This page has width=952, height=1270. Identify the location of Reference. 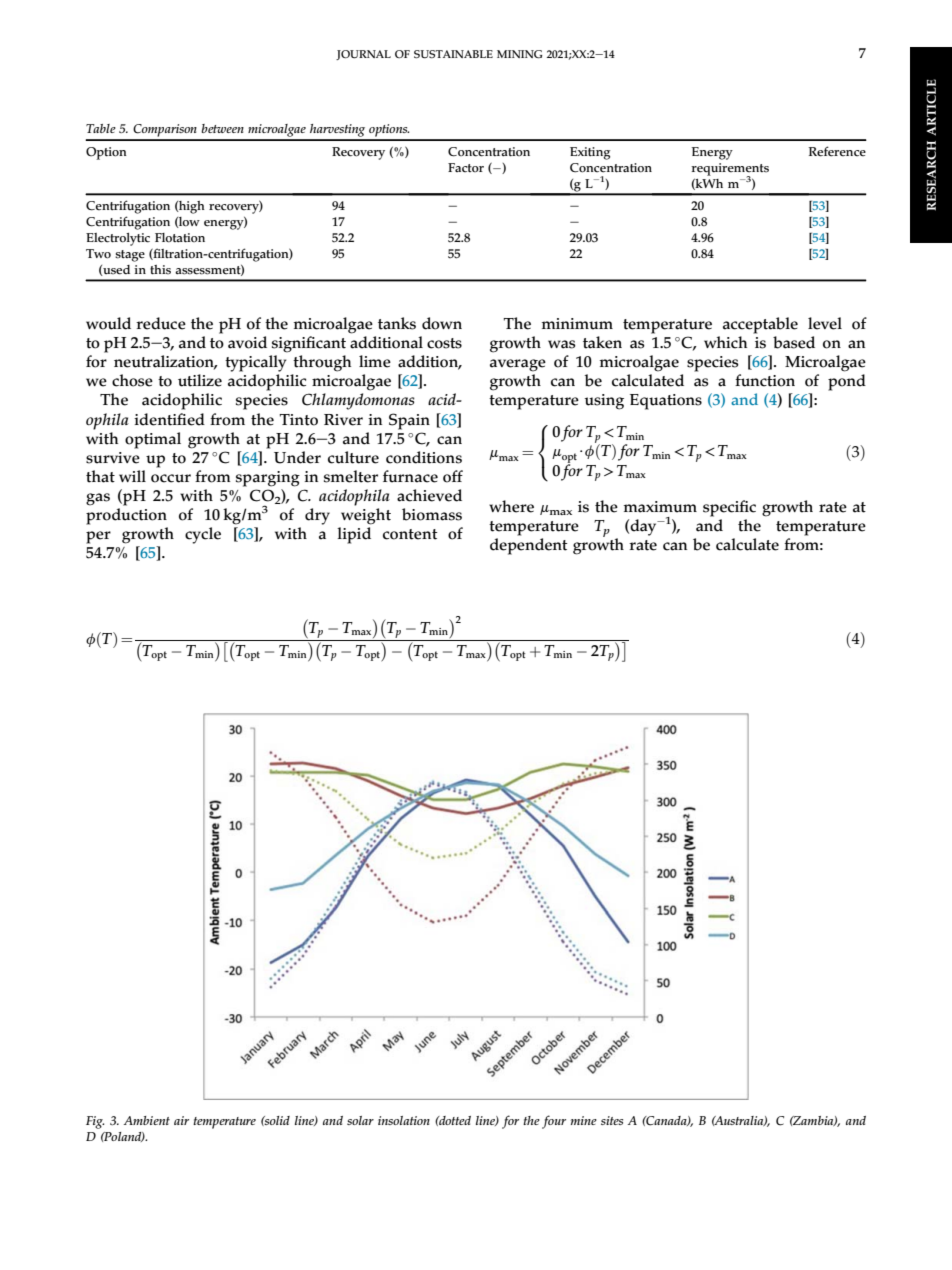
(837, 151).
